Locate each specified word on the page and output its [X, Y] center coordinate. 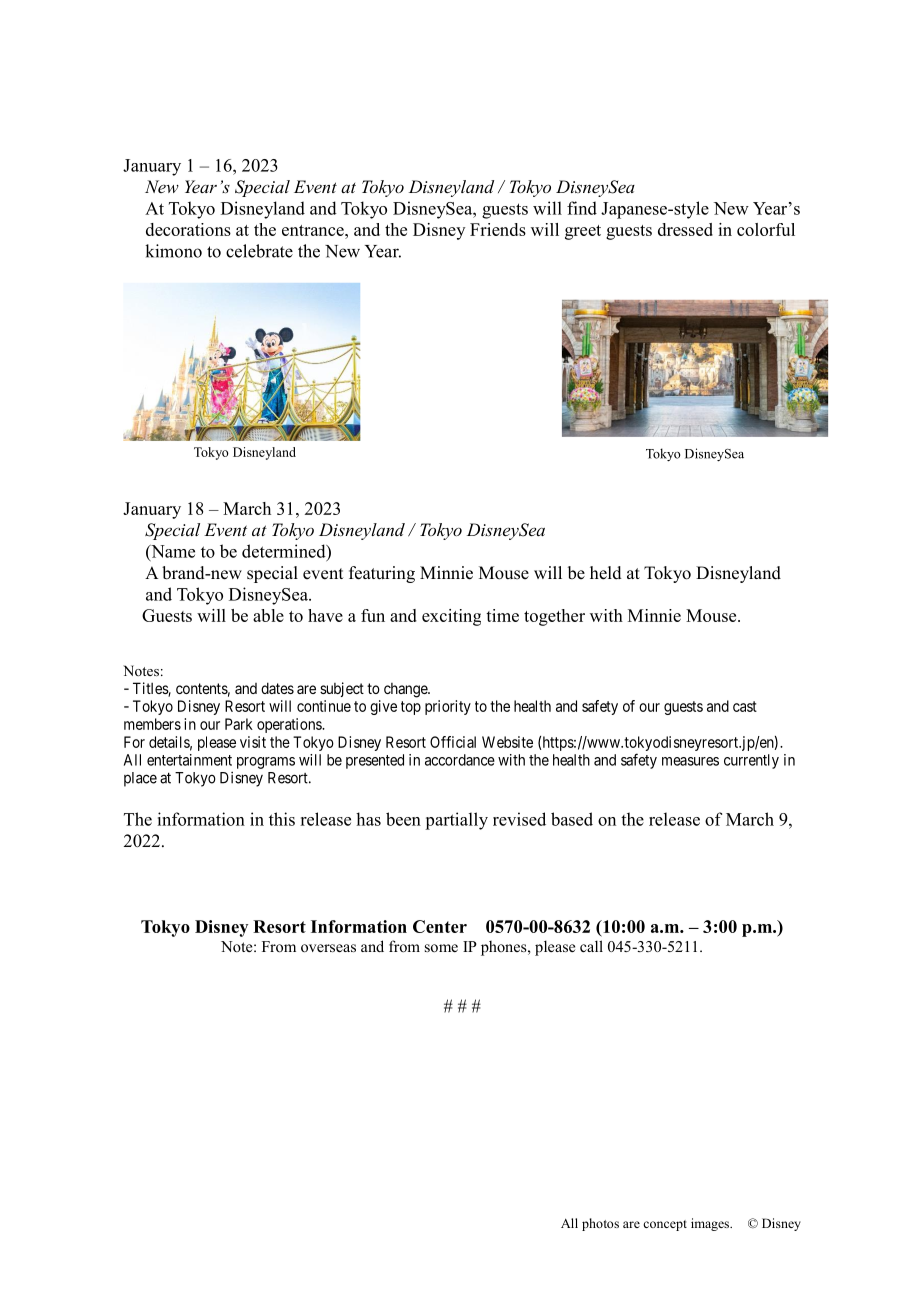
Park [239, 724]
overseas [328, 948]
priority [448, 707]
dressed [685, 229]
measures [690, 761]
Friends [498, 229]
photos [600, 1224]
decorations [188, 229]
